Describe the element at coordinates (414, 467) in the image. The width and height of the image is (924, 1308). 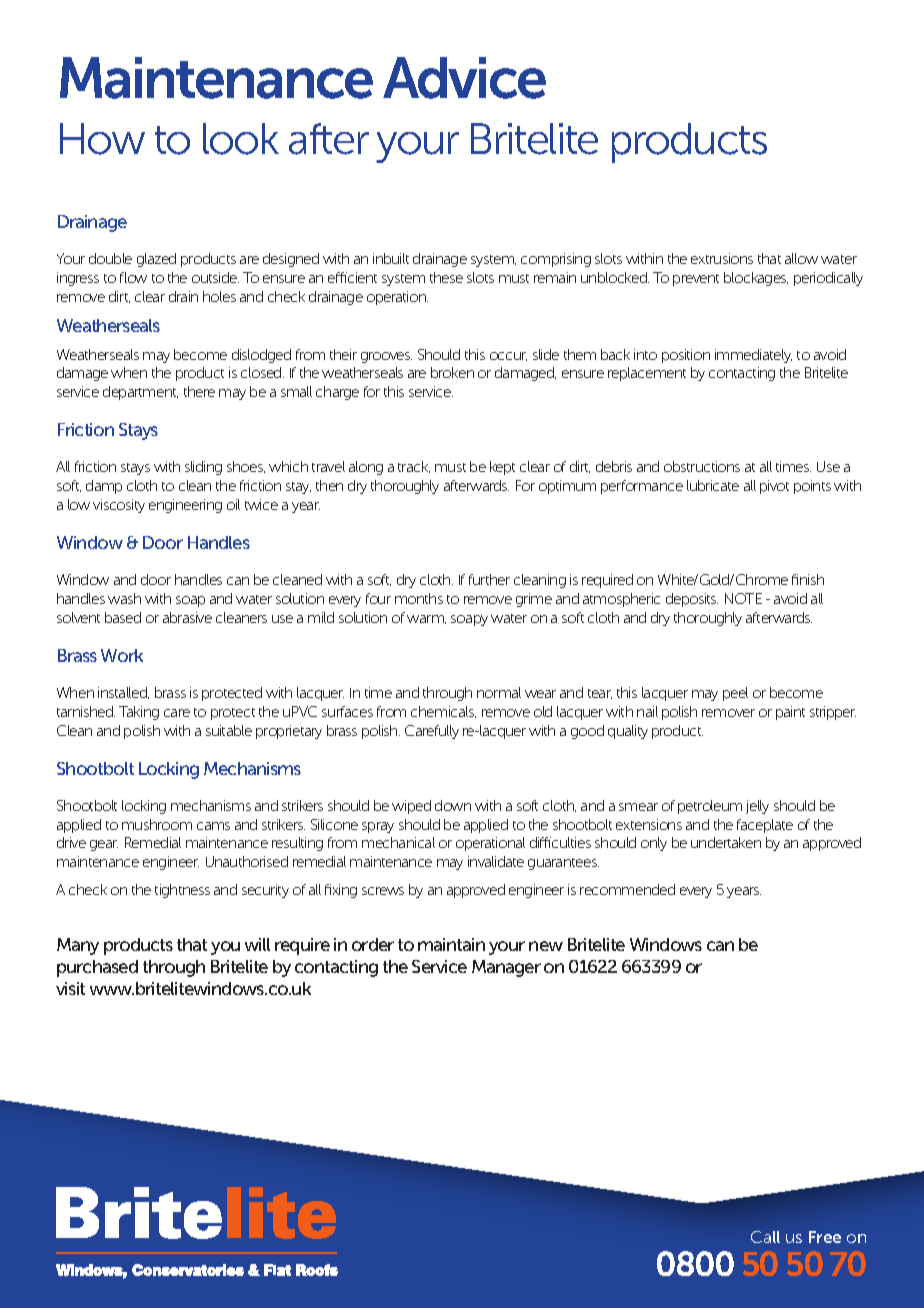
I see `track` at that location.
